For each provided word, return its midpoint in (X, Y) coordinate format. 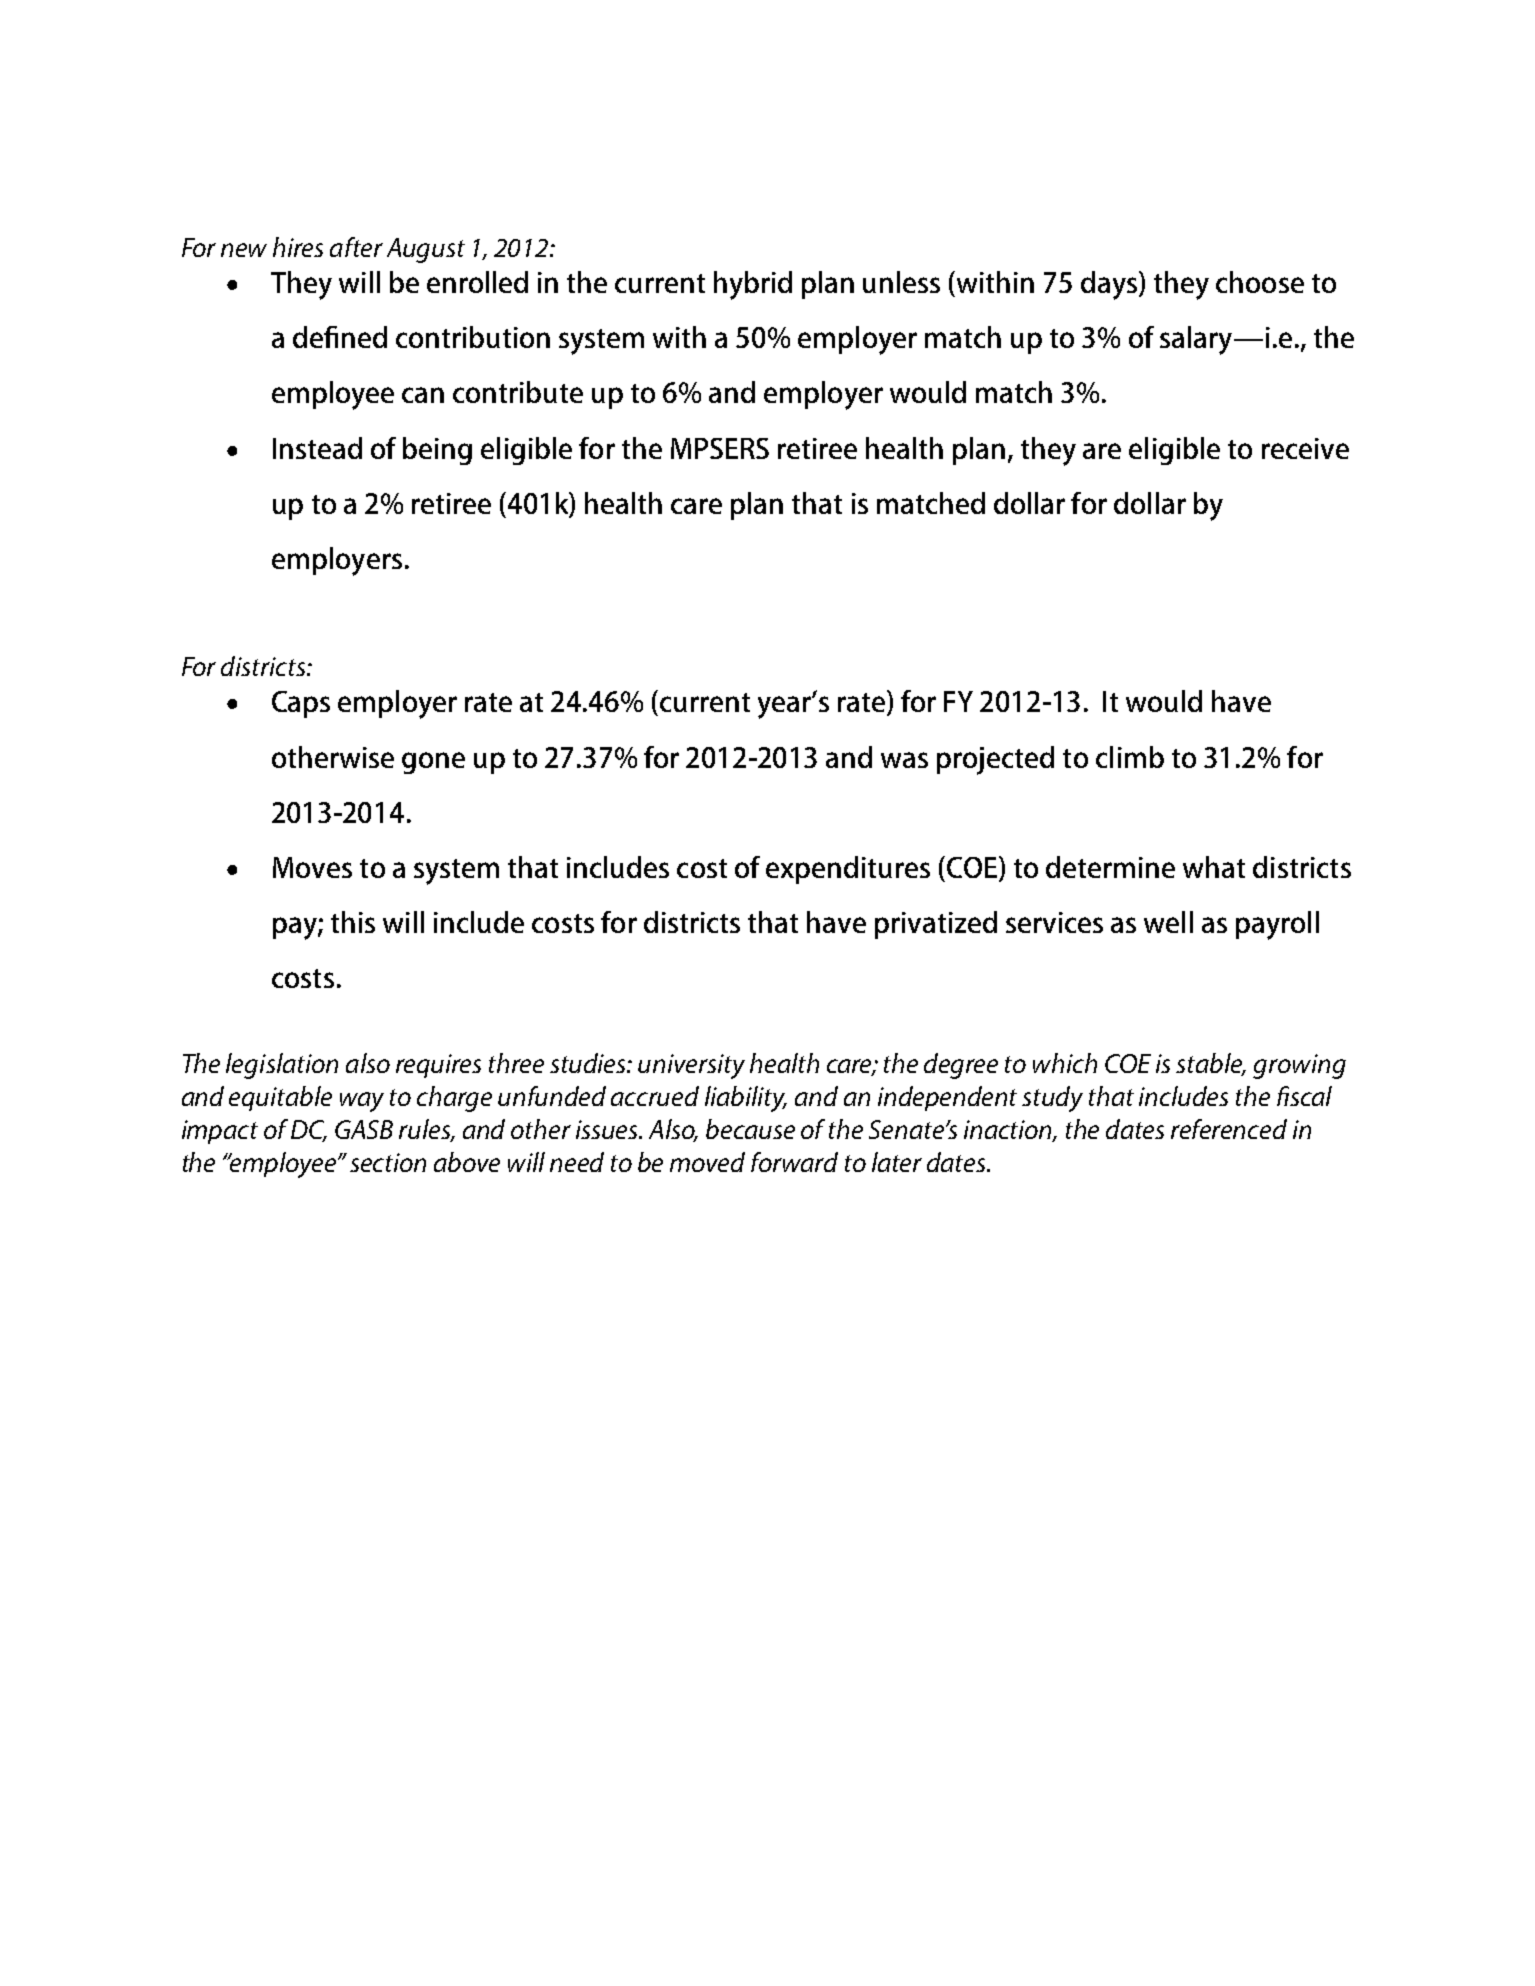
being (437, 451)
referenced (1229, 1129)
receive (1305, 448)
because (750, 1129)
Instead (317, 448)
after (356, 247)
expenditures (848, 870)
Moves (312, 867)
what (1214, 867)
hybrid (753, 285)
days (1109, 285)
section (388, 1162)
